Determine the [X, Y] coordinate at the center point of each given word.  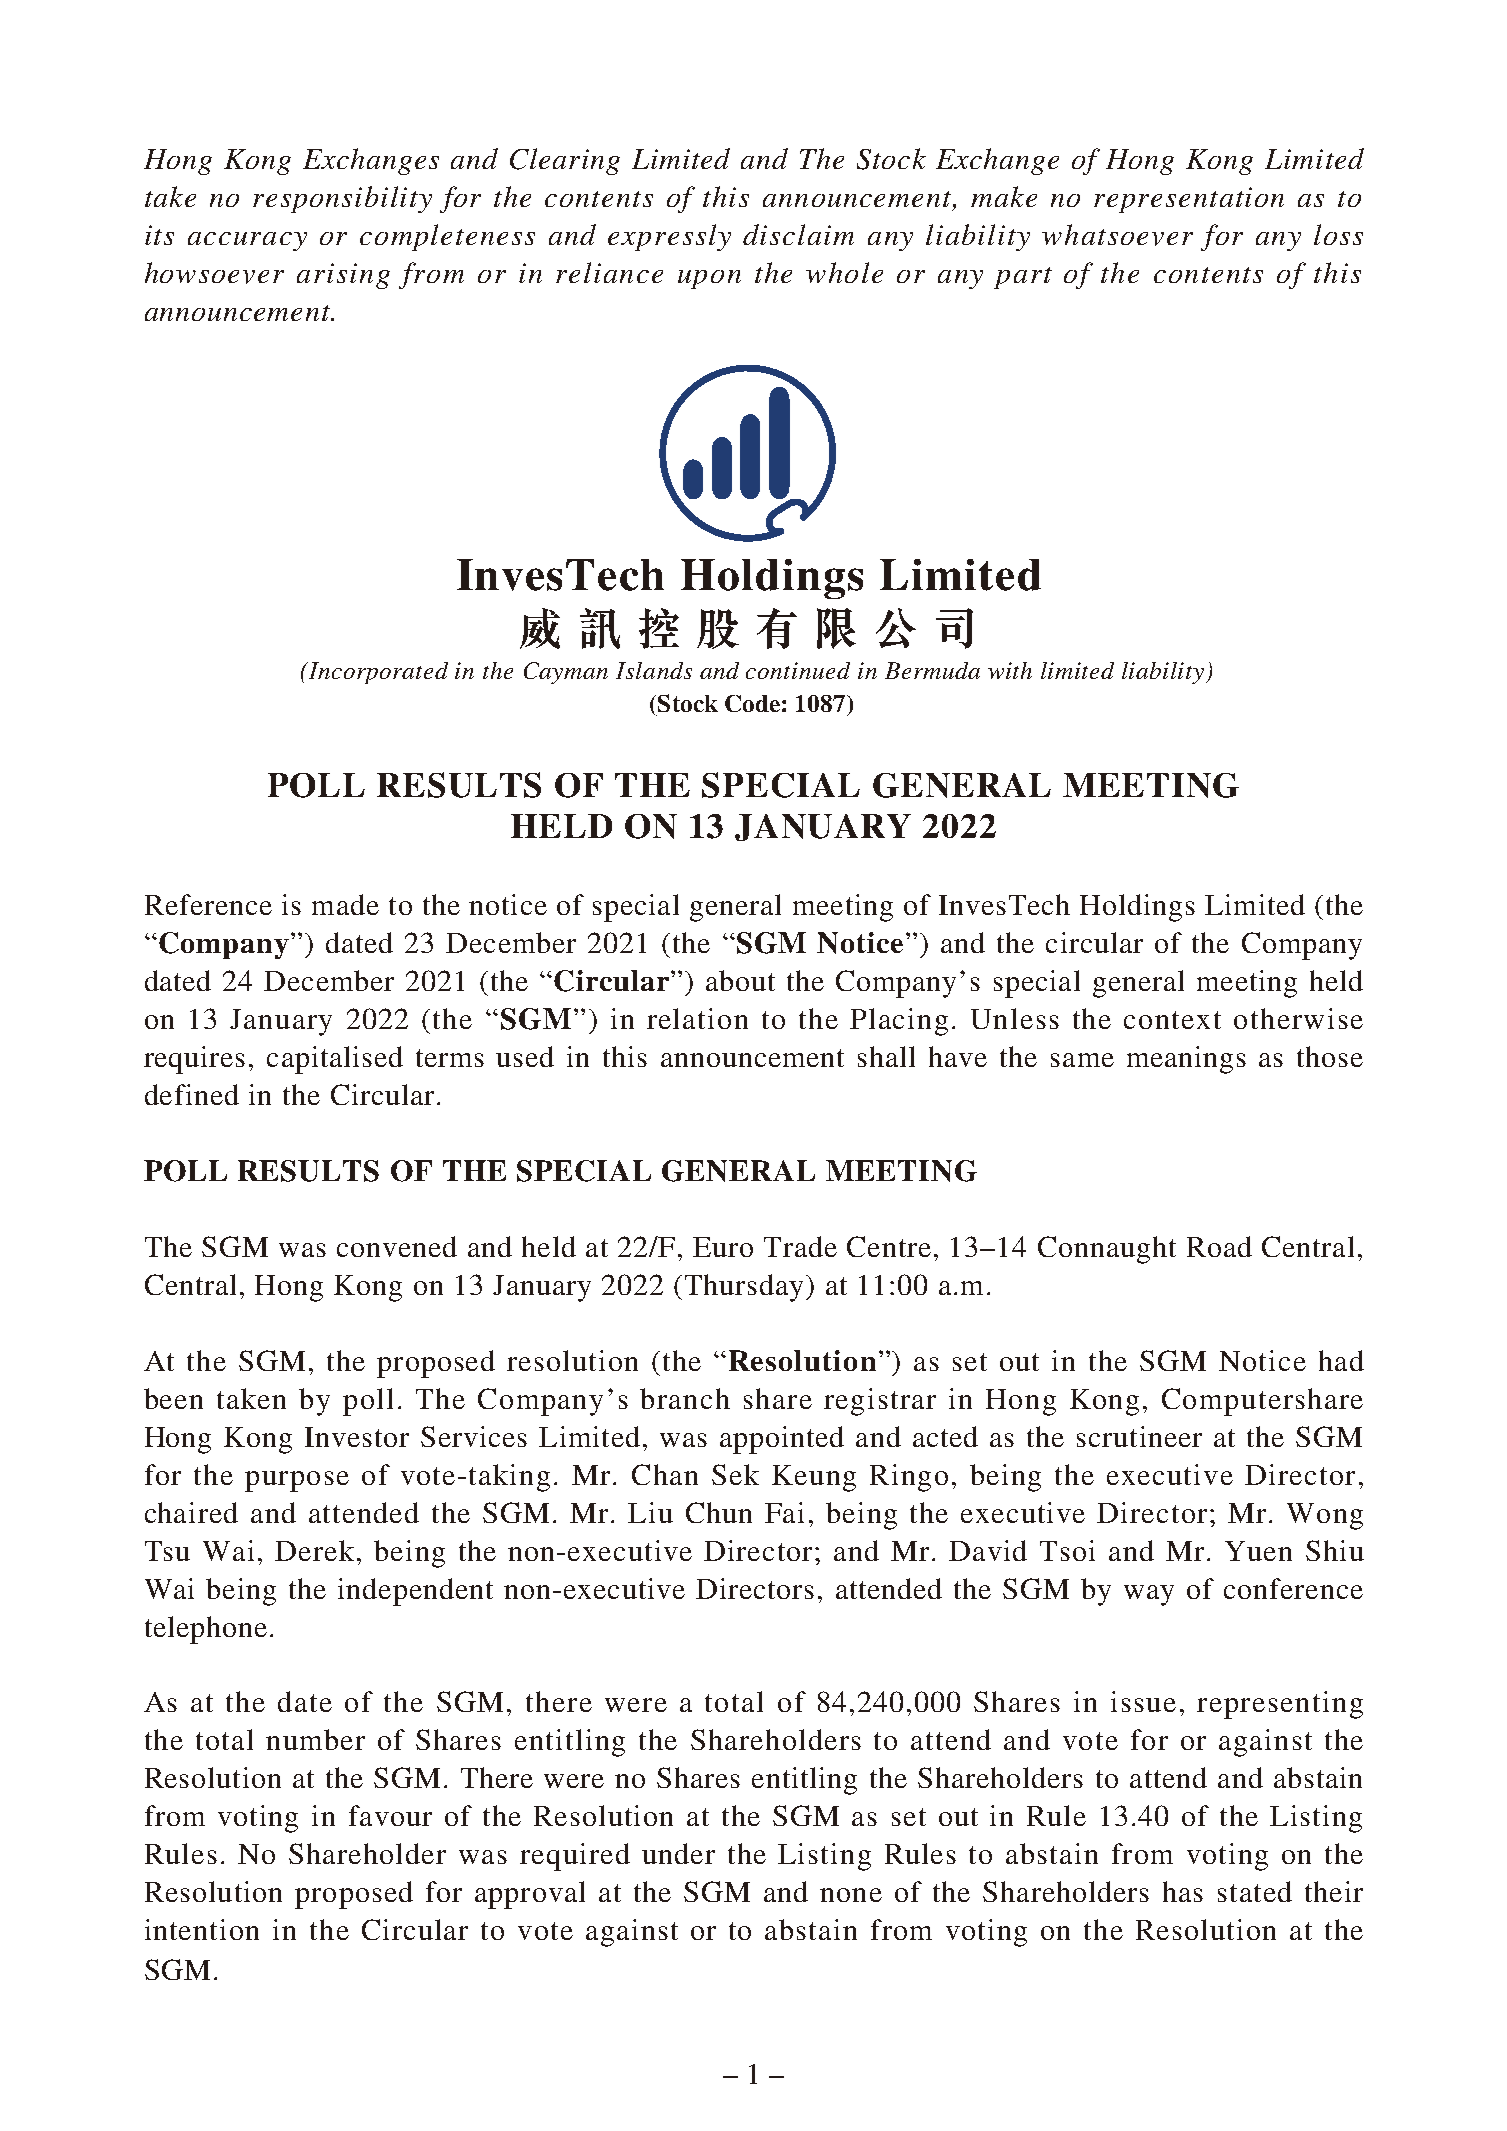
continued [798, 670]
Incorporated [377, 673]
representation [1189, 200]
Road [1219, 1246]
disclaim [798, 234]
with [1010, 670]
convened [397, 1246]
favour [390, 1815]
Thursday [744, 1288]
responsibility [342, 199]
